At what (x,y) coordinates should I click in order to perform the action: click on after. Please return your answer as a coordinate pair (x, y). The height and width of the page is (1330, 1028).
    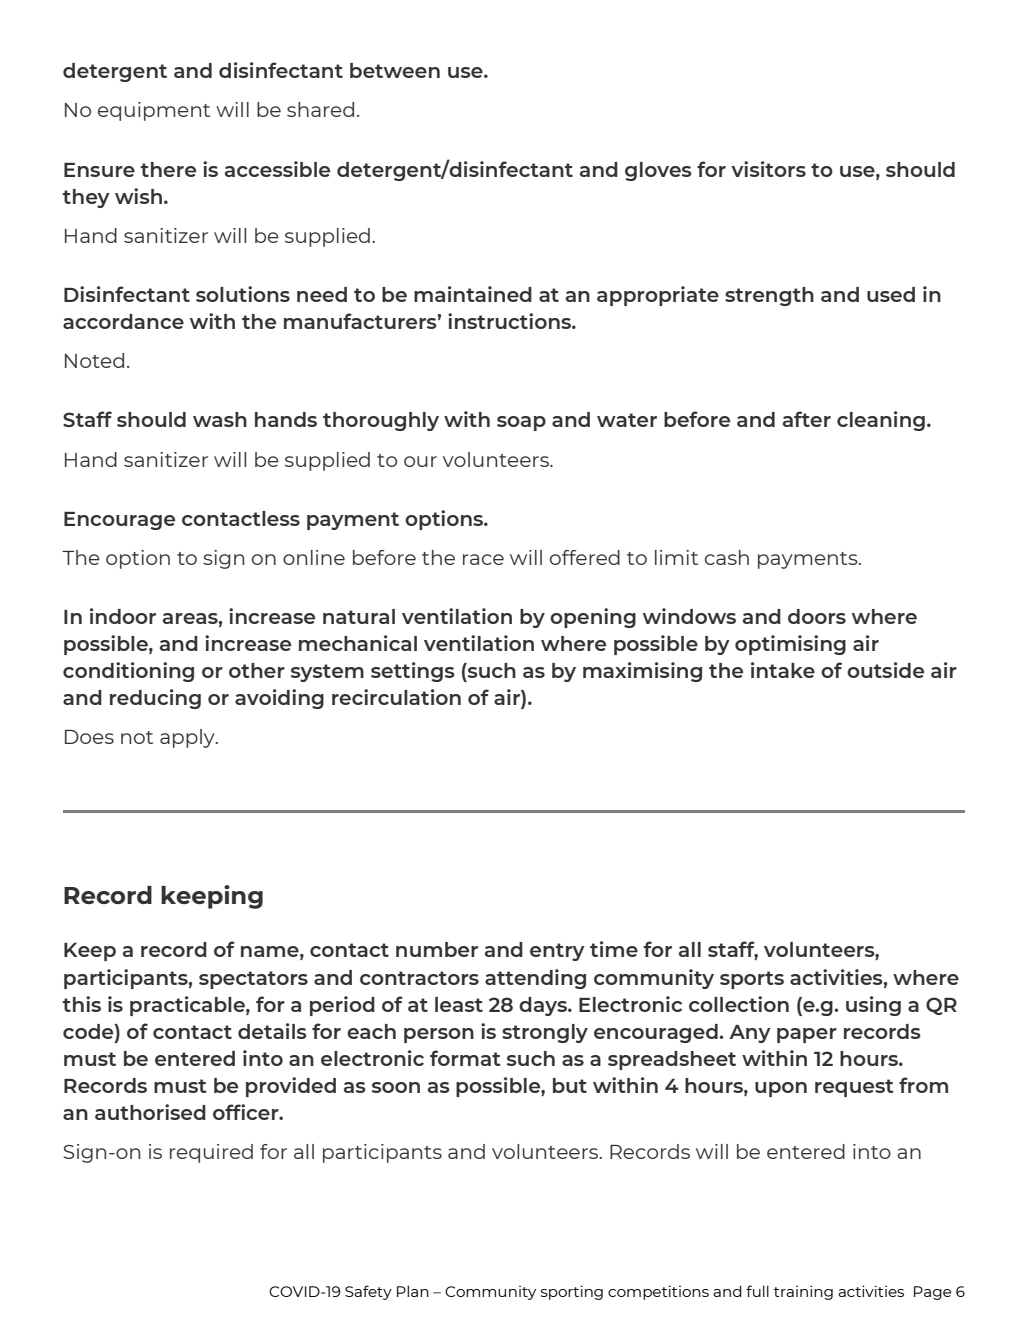
    Looking at the image, I should click on (807, 419).
